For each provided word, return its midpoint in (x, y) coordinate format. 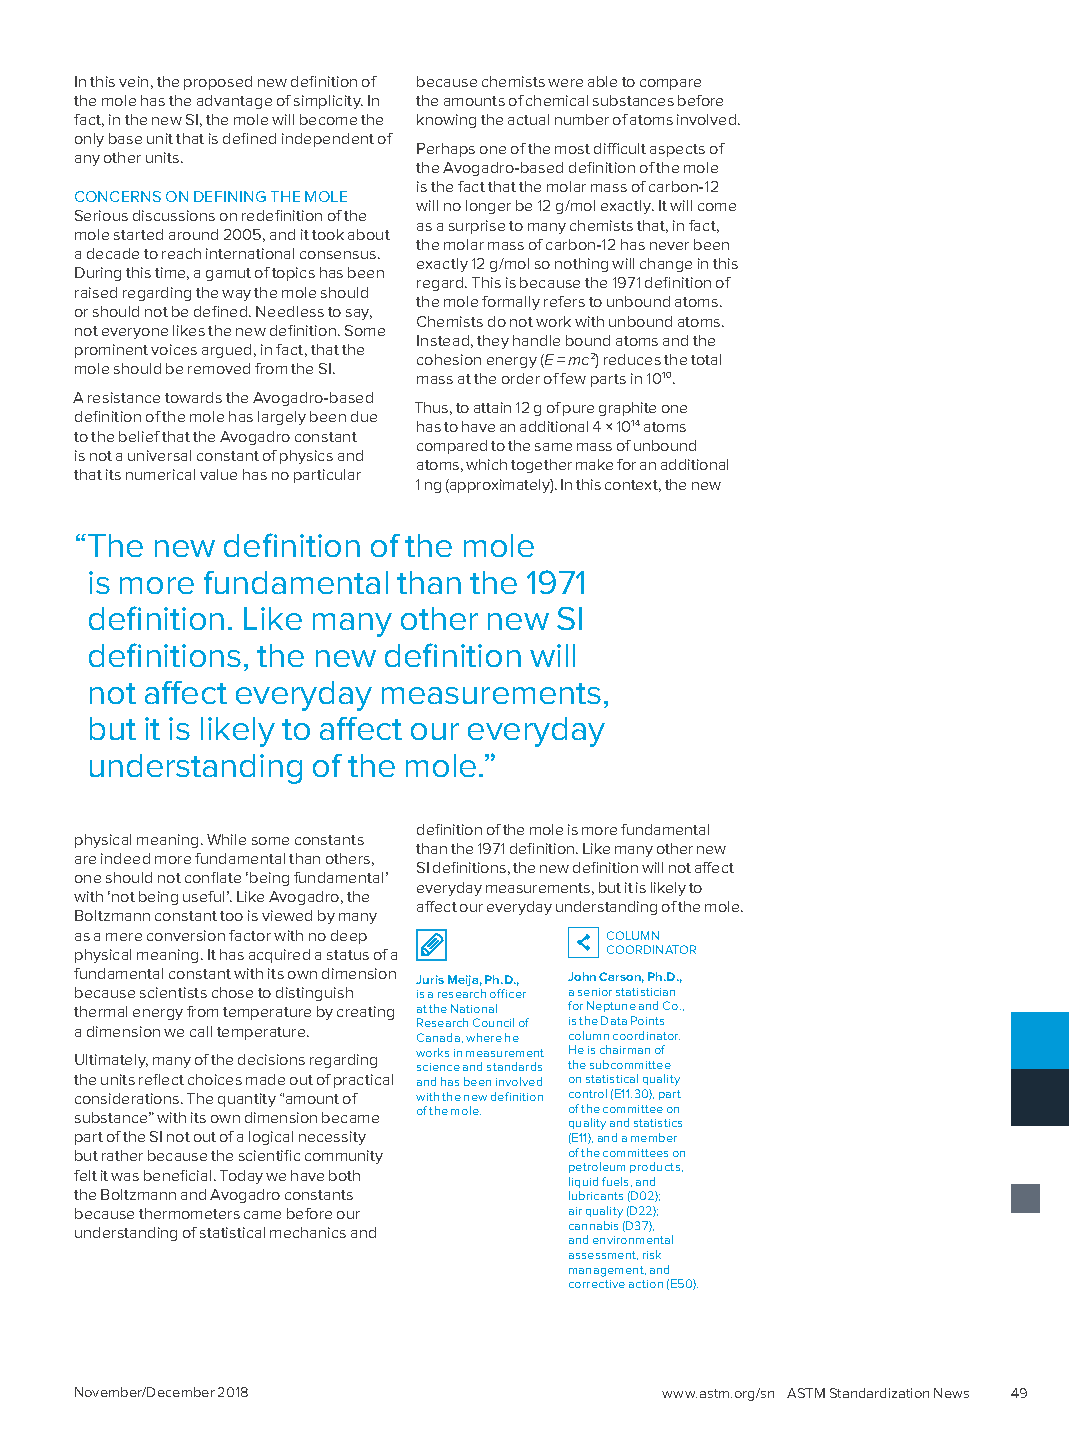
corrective (597, 1284)
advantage (234, 102)
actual (528, 119)
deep (349, 937)
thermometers (189, 1213)
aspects (677, 150)
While (226, 839)
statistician (645, 992)
